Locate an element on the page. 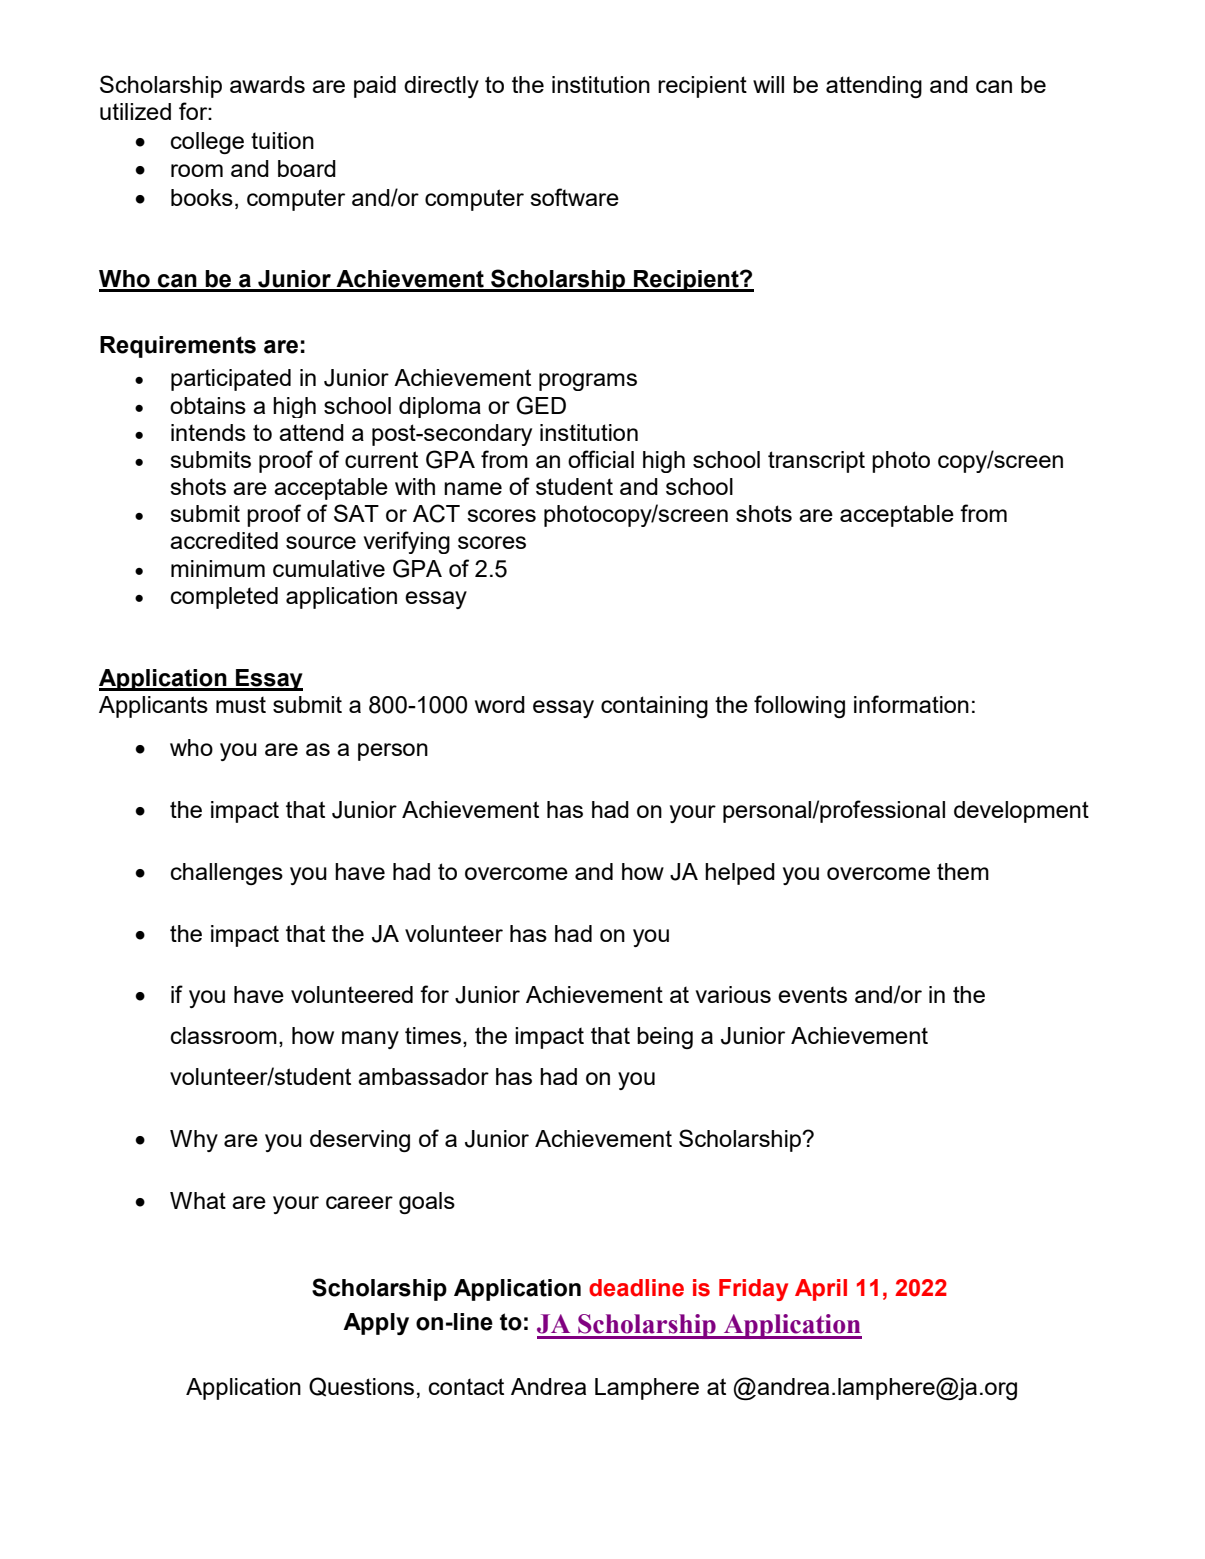 The image size is (1205, 1559). Questions is located at coordinates (361, 1387).
